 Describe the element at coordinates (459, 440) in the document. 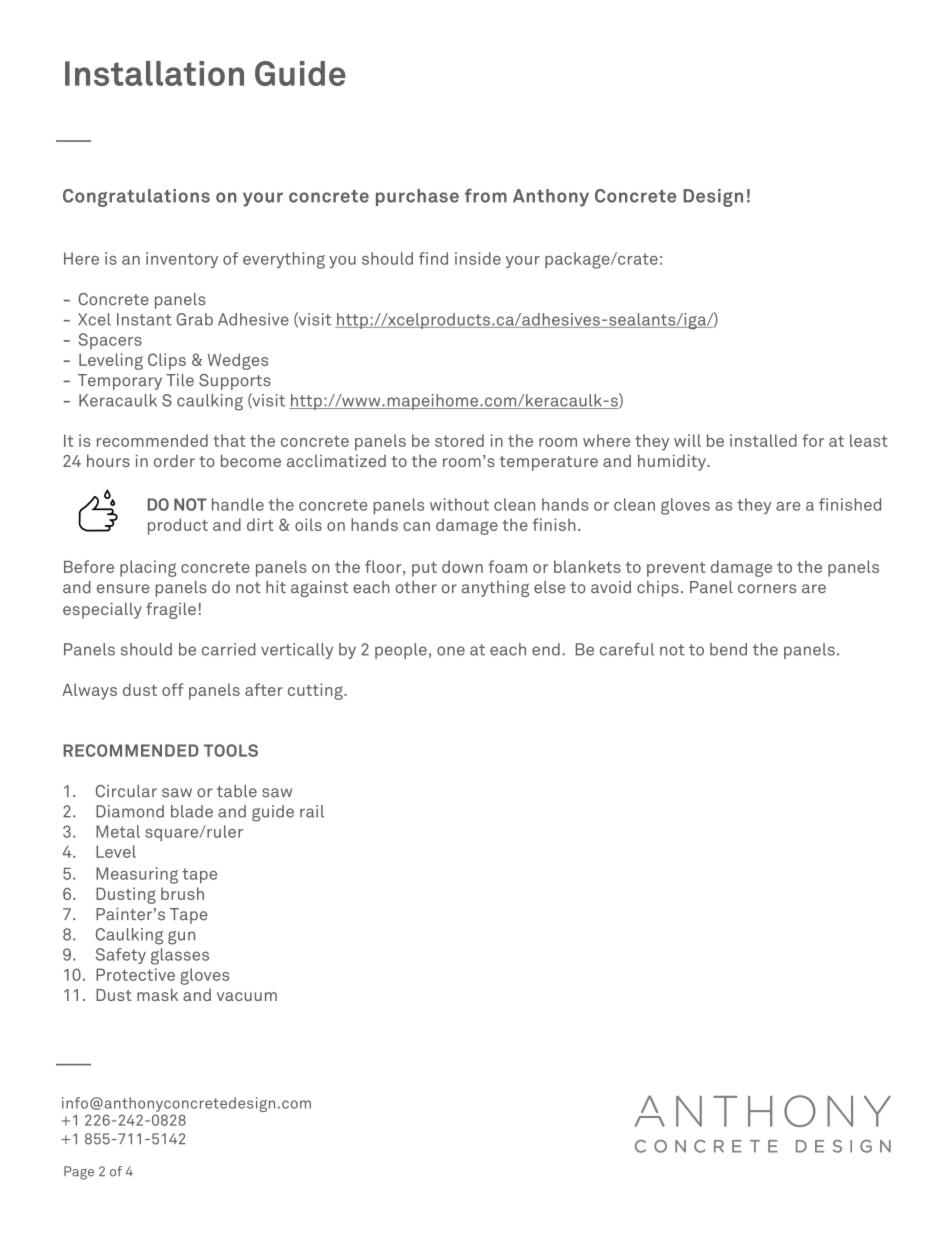

I see `stored` at that location.
